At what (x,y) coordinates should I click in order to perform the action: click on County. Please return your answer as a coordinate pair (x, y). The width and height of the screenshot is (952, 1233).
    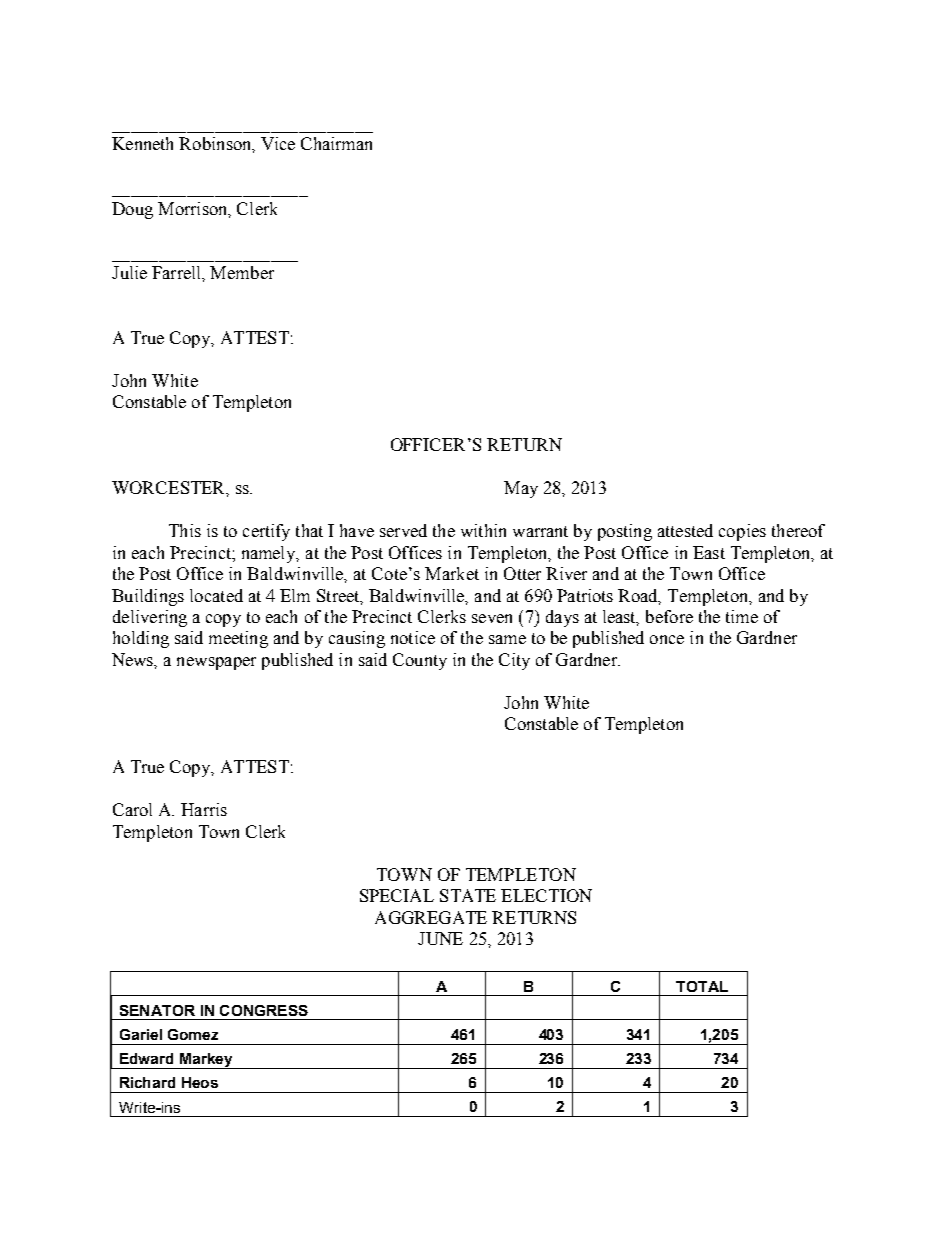
    Looking at the image, I should click on (420, 661).
